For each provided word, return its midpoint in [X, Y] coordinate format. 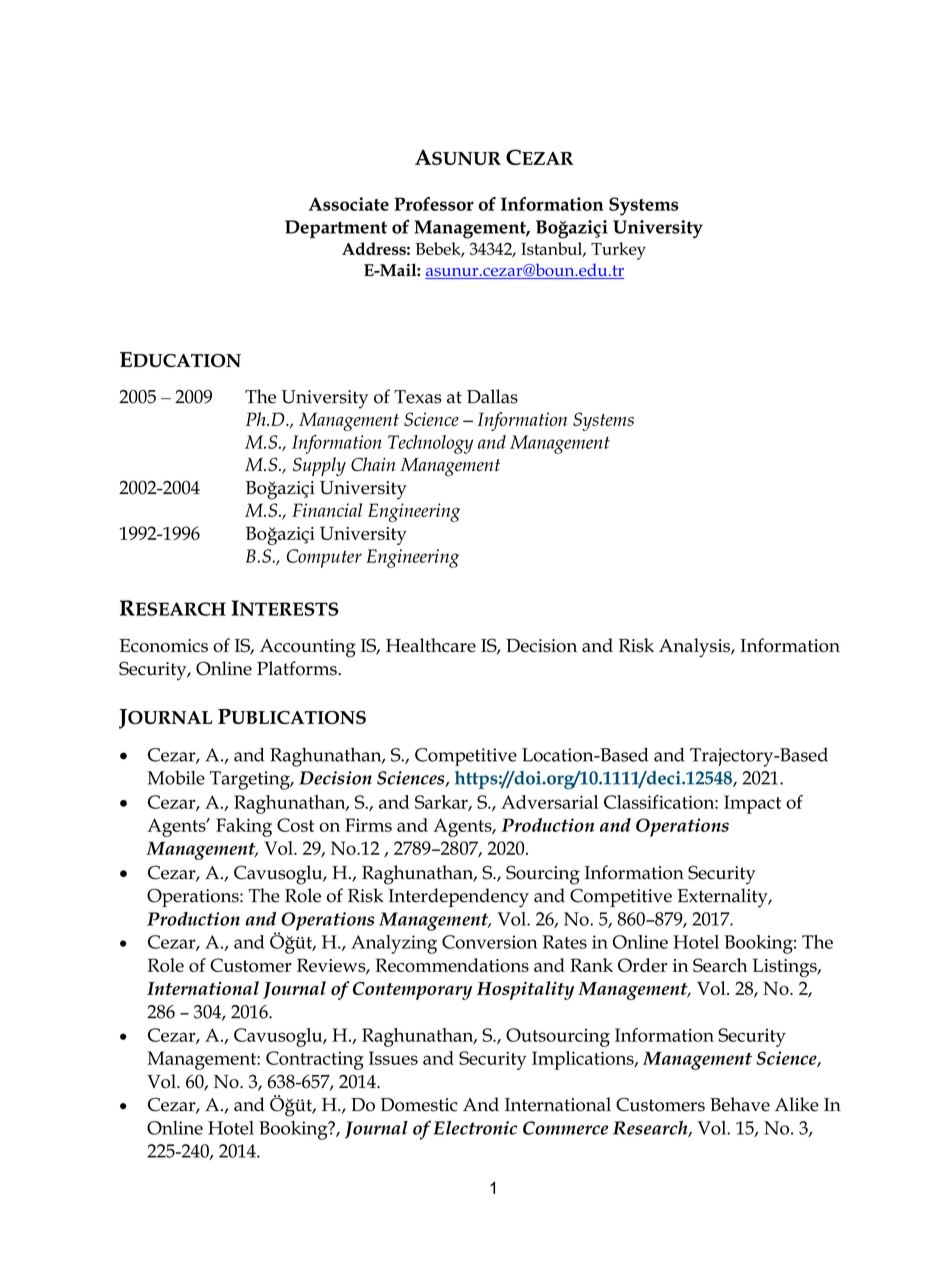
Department [336, 229]
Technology [430, 444]
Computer [324, 558]
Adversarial [549, 802]
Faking [244, 827]
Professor [434, 204]
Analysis [695, 647]
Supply [319, 467]
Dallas [492, 396]
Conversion [489, 942]
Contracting [315, 1060]
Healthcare [431, 645]
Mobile [176, 778]
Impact [752, 804]
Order [642, 965]
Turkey [618, 251]
